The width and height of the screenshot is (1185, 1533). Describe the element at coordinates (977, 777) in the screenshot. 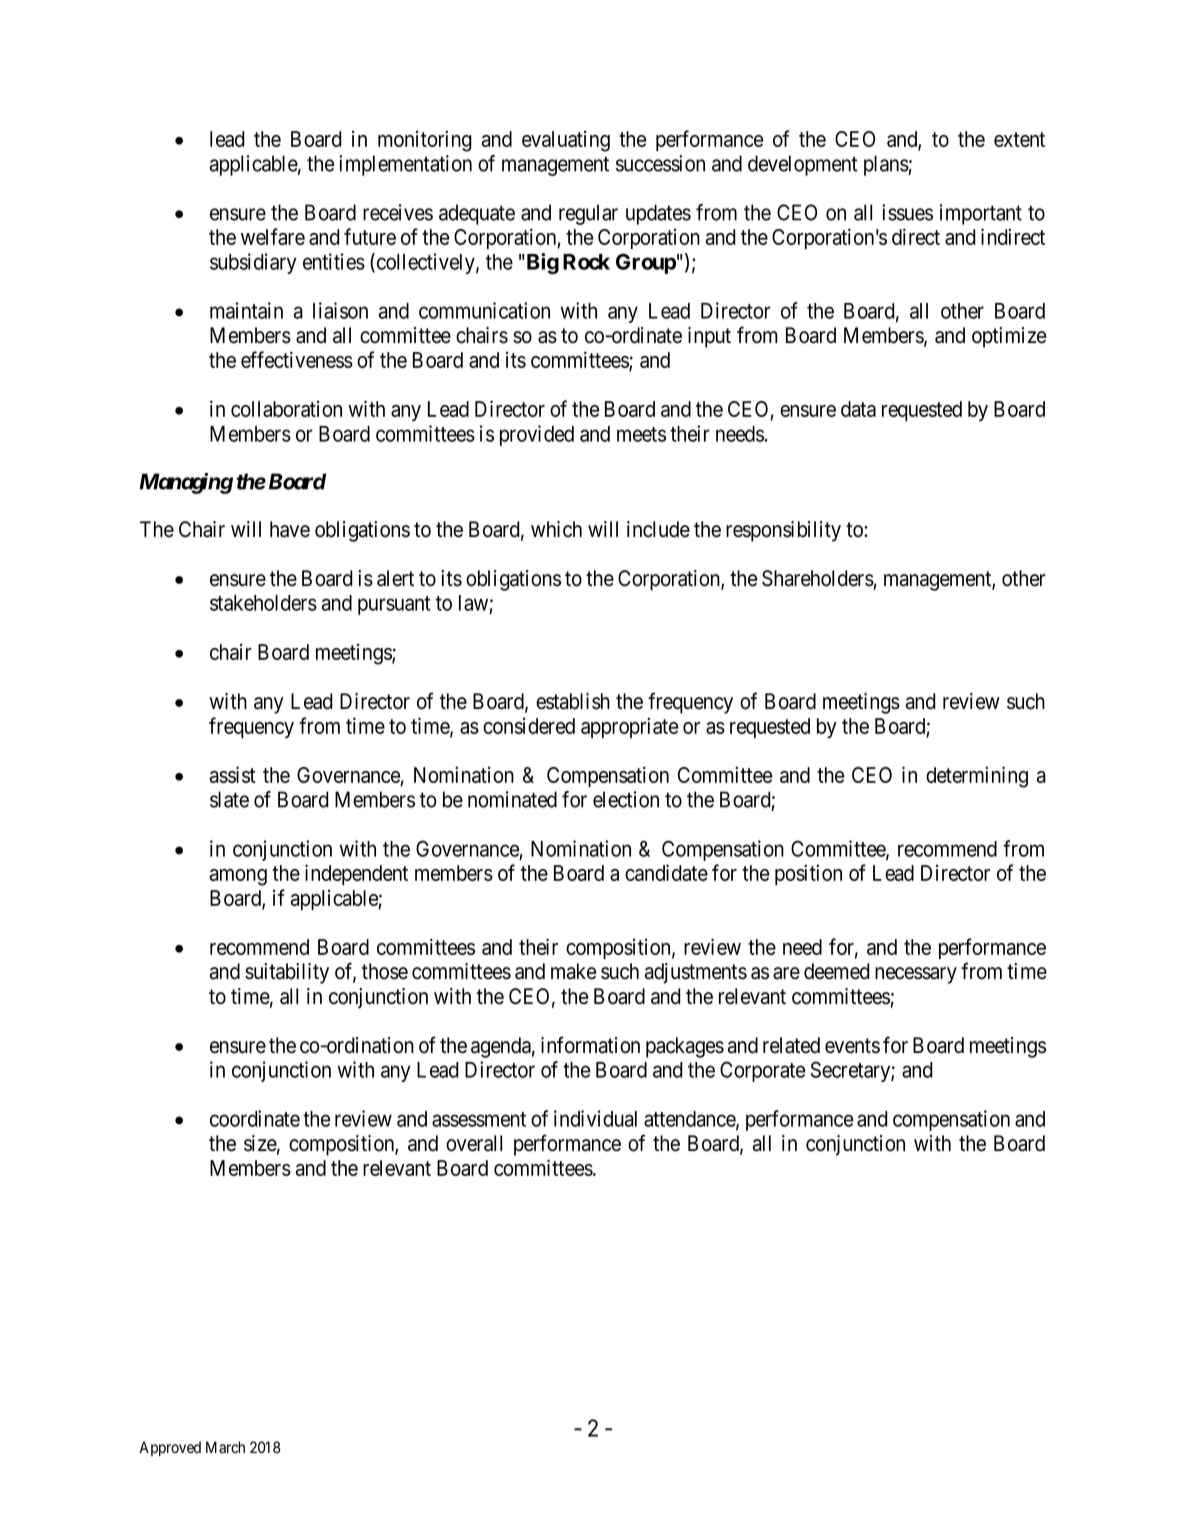

I see `determining` at that location.
